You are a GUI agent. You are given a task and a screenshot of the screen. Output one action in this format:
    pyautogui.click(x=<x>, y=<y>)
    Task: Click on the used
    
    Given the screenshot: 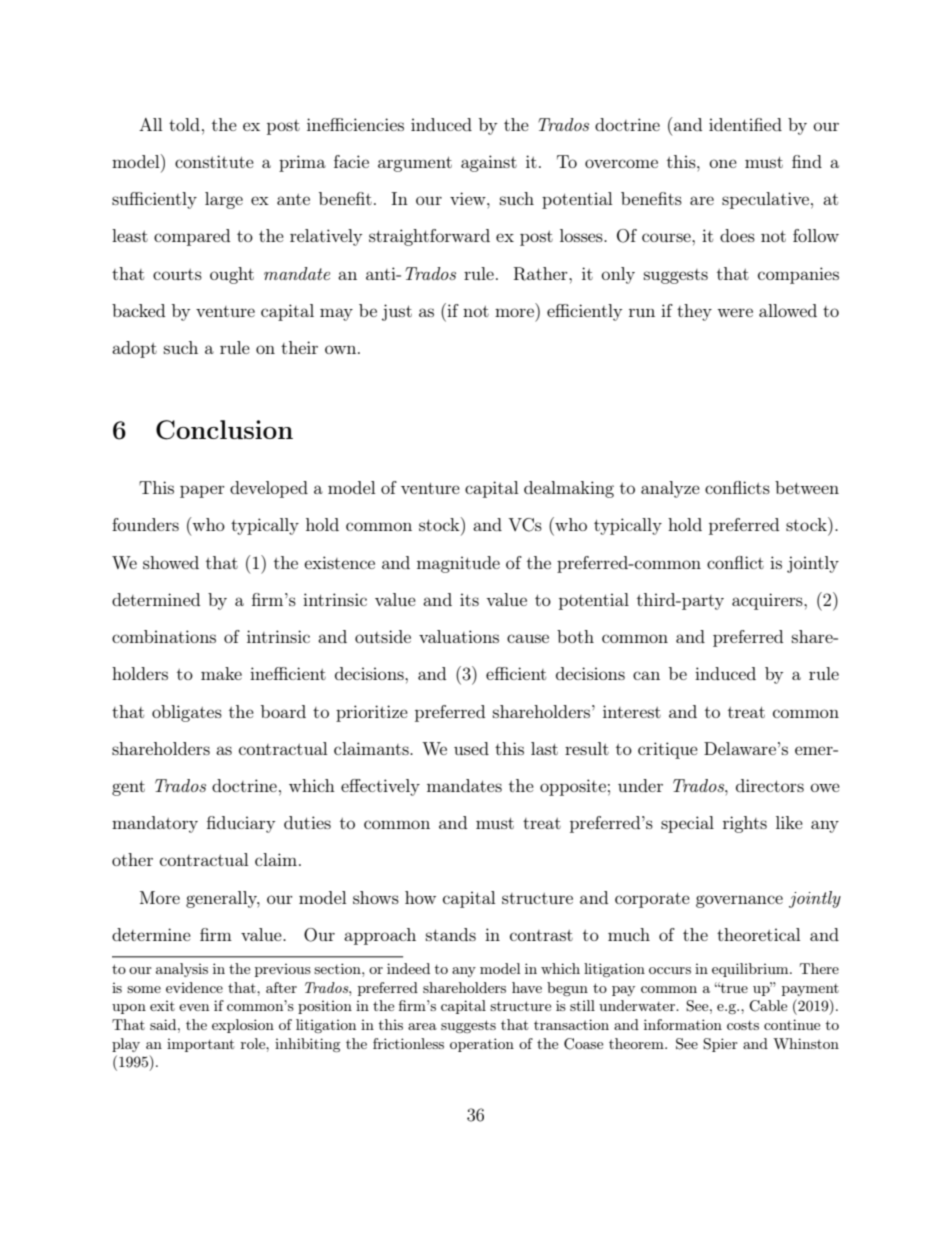 What is the action you would take?
    pyautogui.click(x=471, y=748)
